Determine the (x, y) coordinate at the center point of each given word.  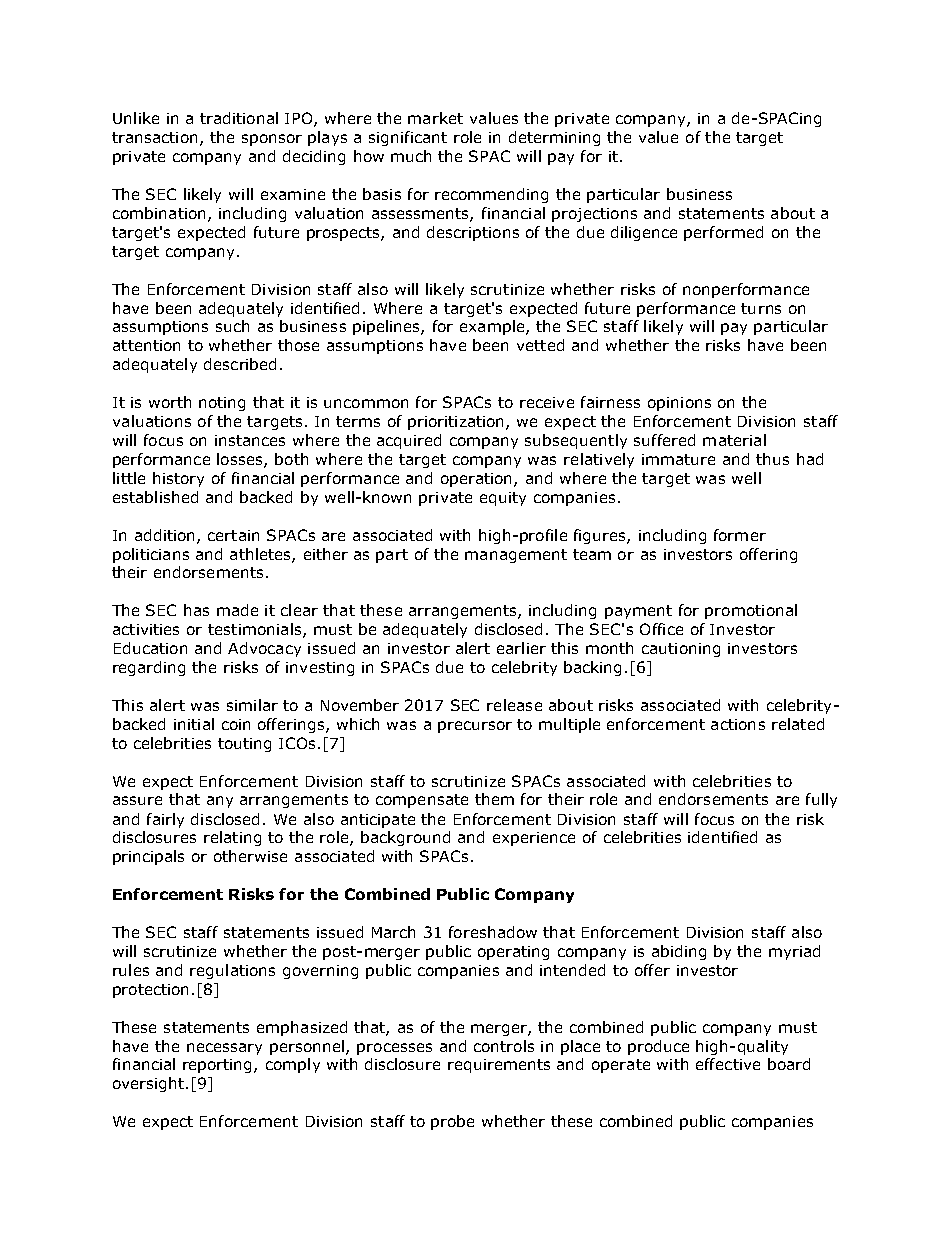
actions (738, 724)
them (494, 799)
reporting (219, 1066)
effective (728, 1064)
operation (478, 480)
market (435, 118)
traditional (239, 118)
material (734, 440)
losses (241, 460)
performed (723, 233)
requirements (499, 1066)
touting (244, 745)
